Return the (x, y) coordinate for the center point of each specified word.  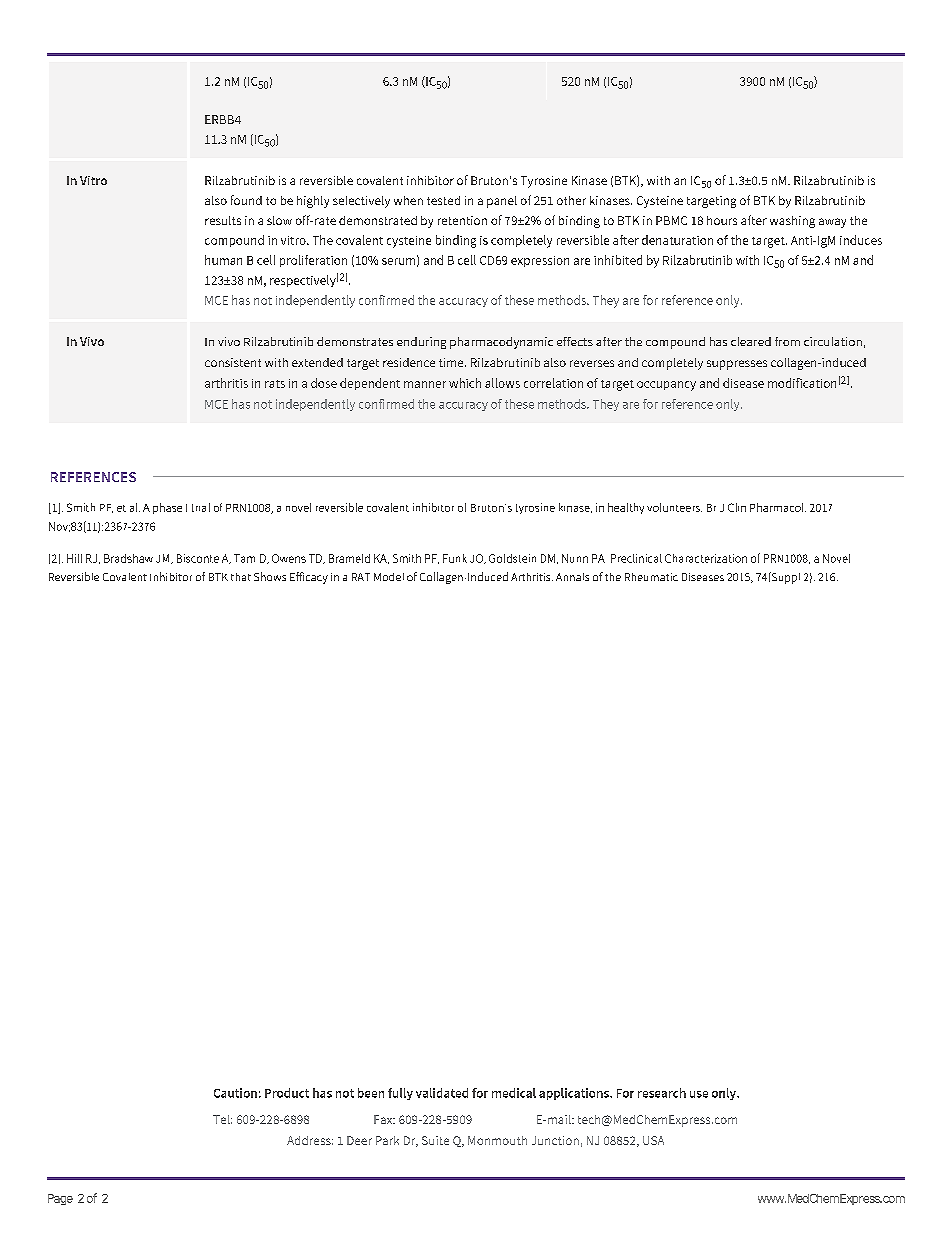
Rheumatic (651, 577)
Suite (435, 1140)
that (241, 577)
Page (60, 1199)
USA (653, 1140)
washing (792, 222)
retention (462, 220)
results (223, 220)
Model (389, 577)
